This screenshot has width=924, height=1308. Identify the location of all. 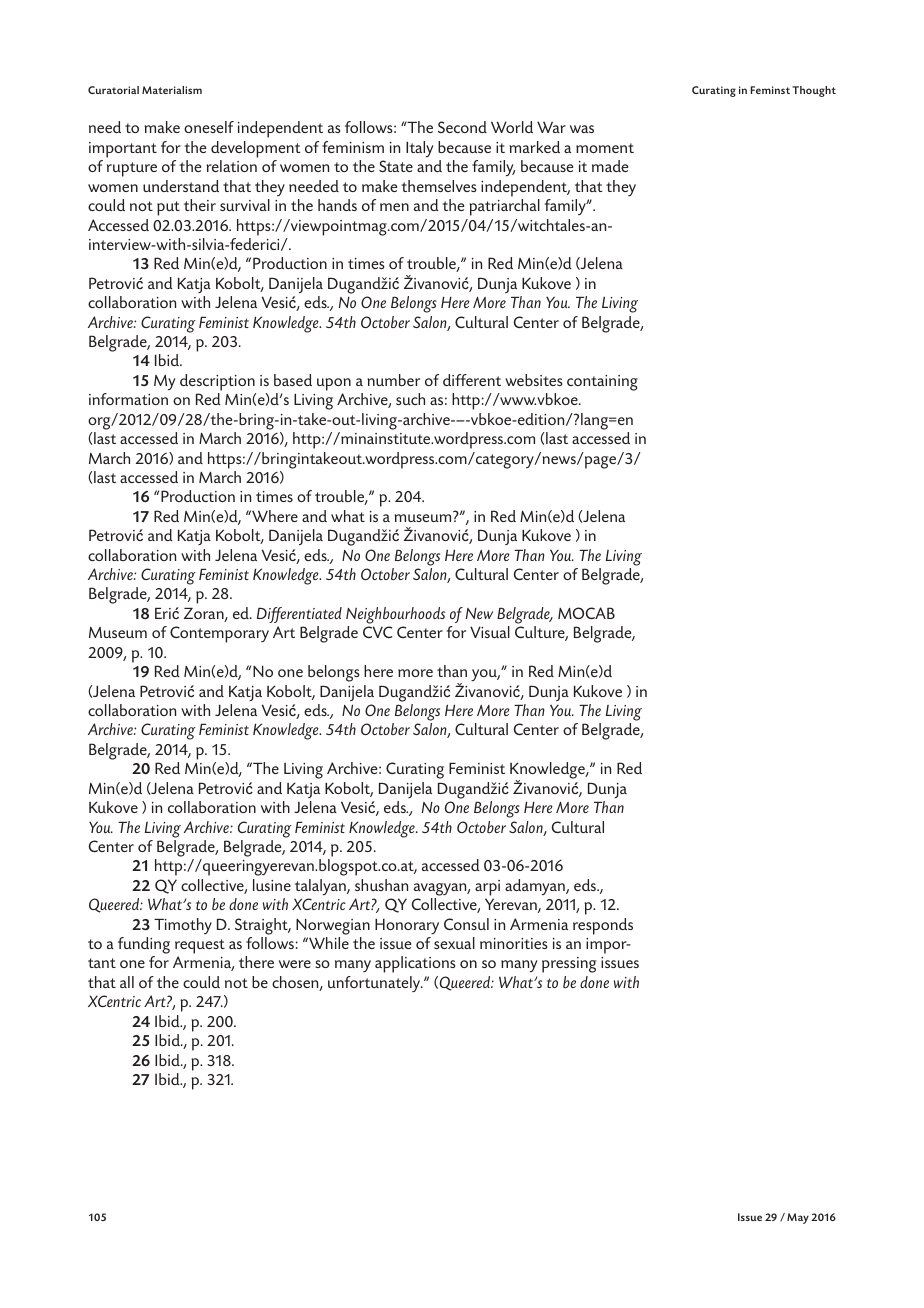
(127, 982).
